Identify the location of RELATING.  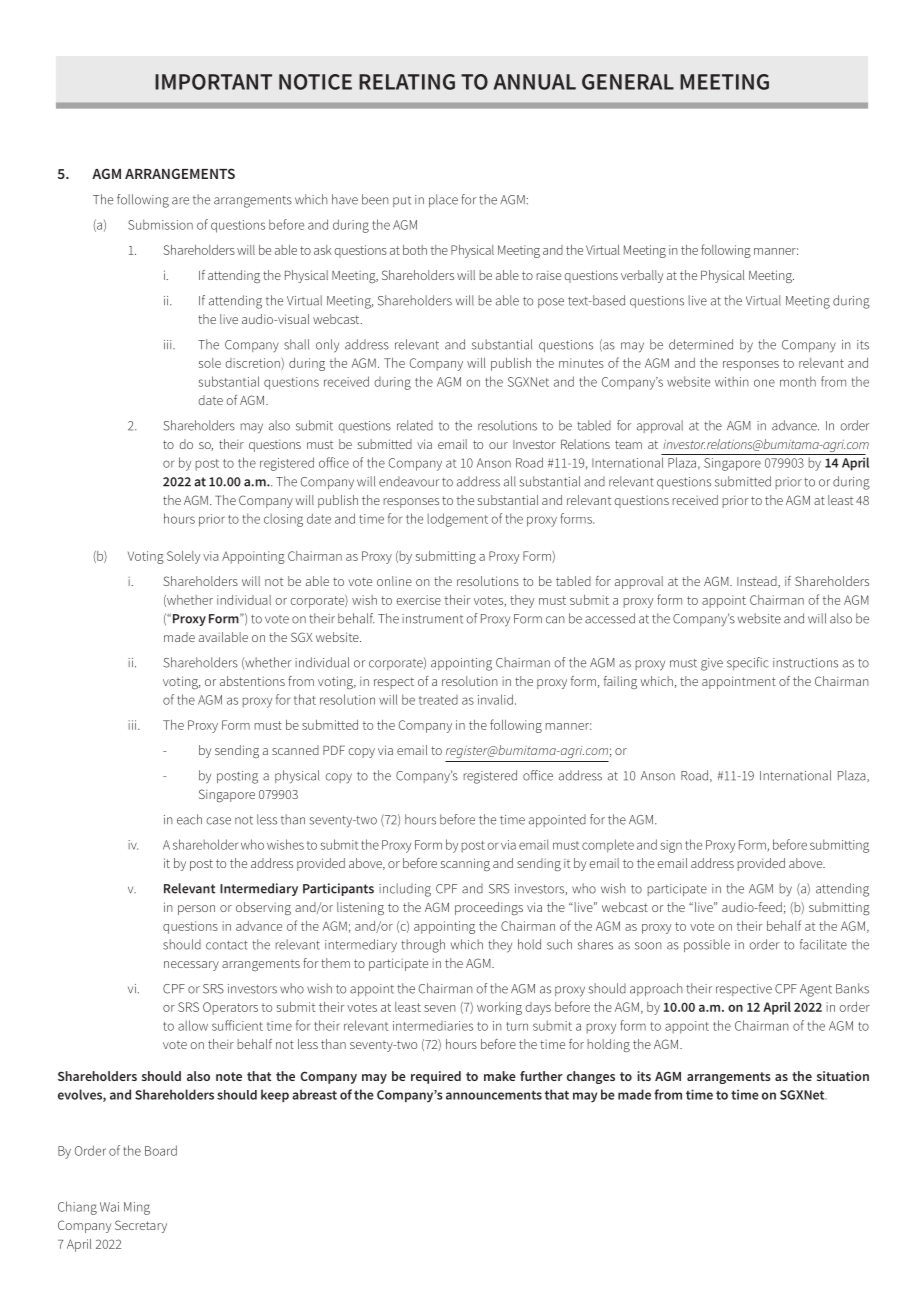
(407, 82).
